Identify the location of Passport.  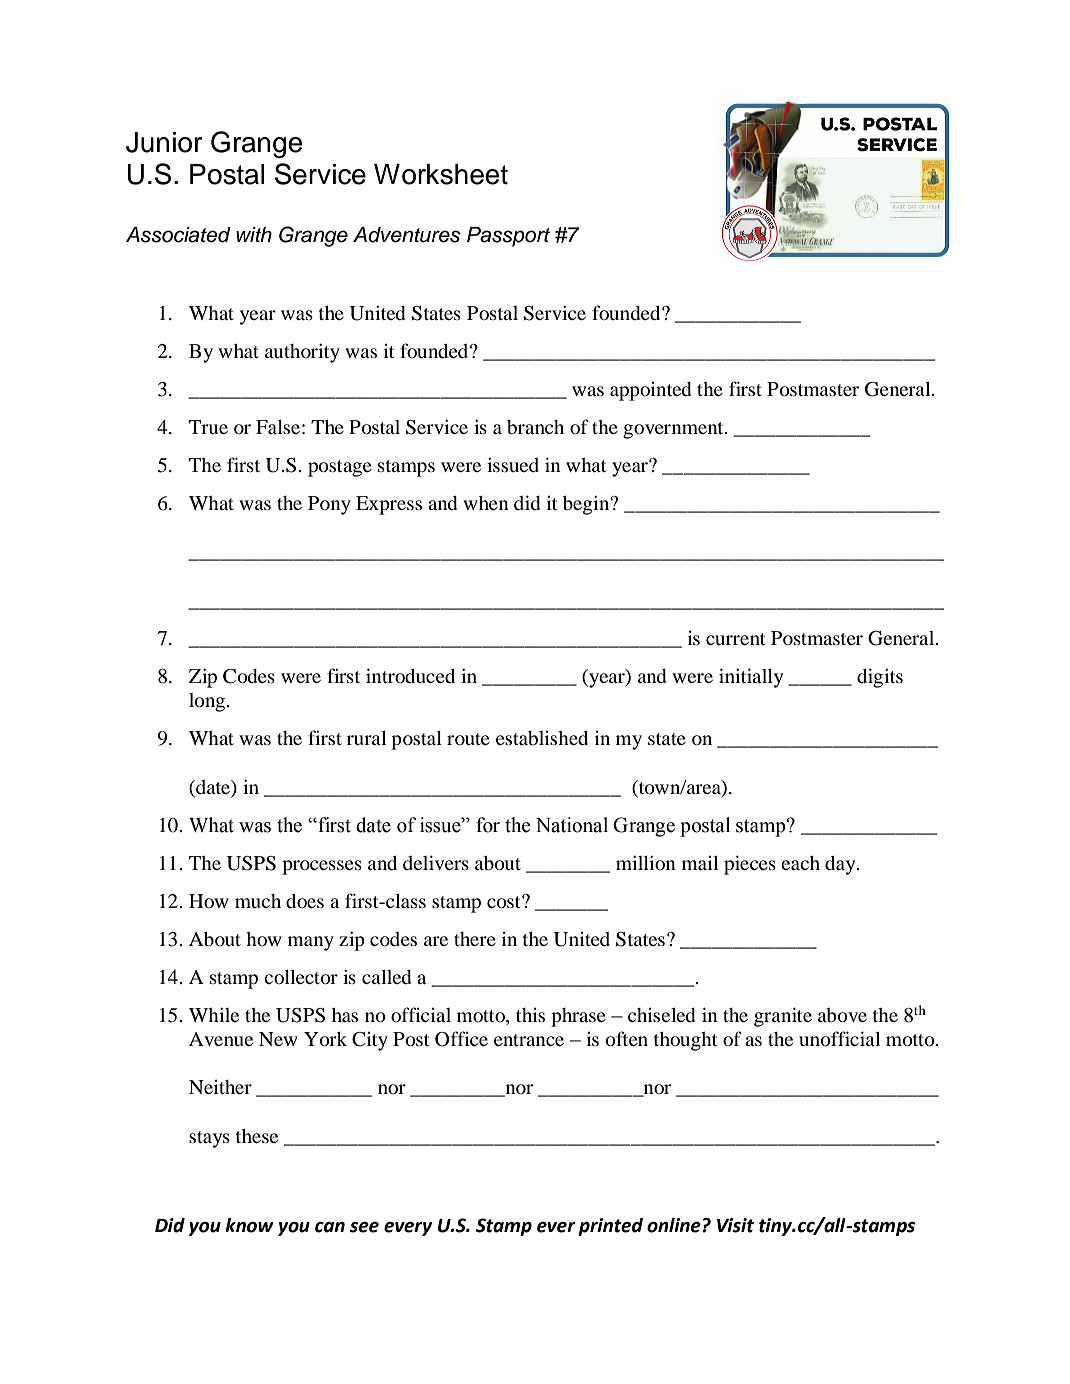
(508, 237).
